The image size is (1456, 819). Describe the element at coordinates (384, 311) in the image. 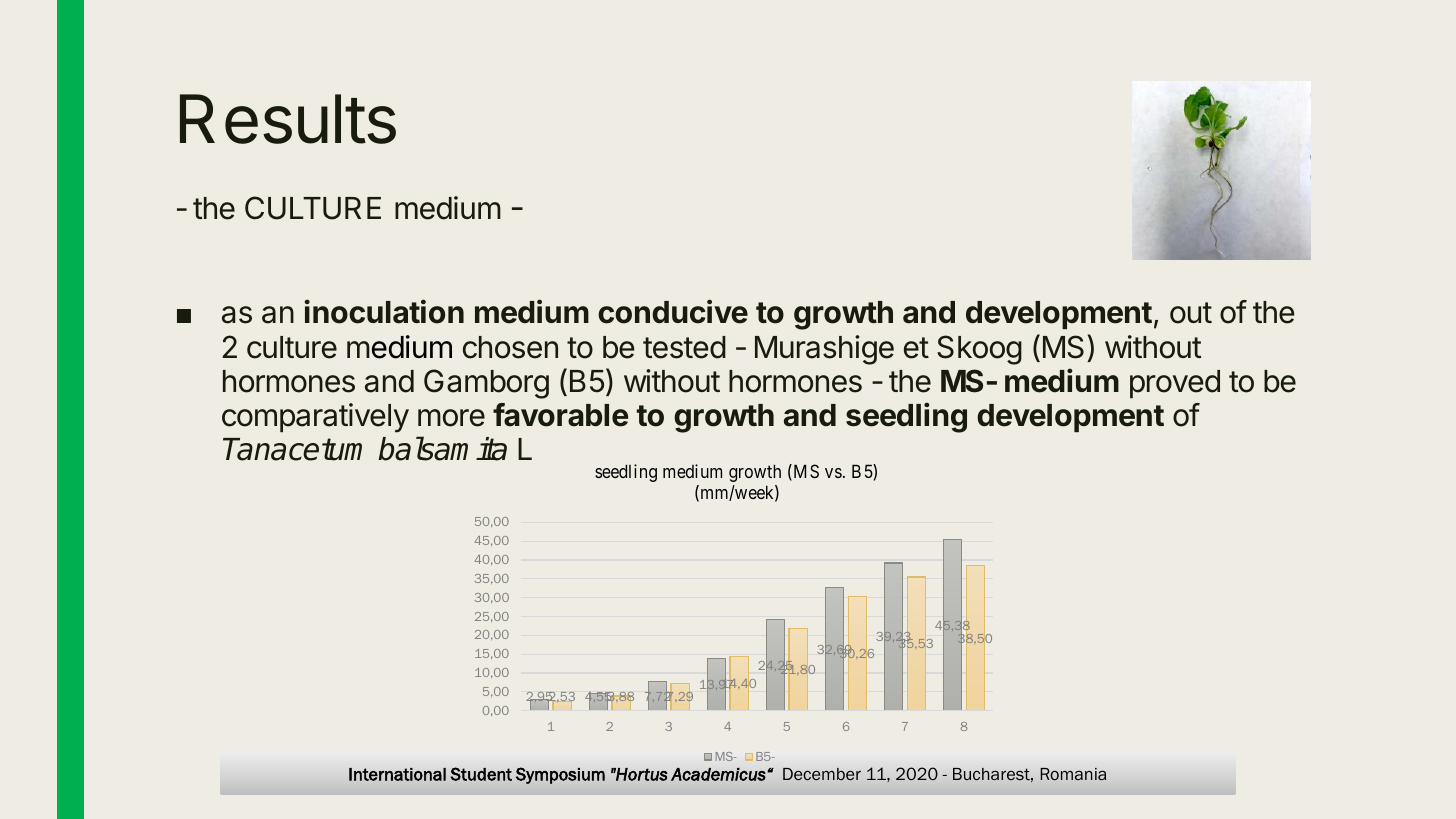

I see `inoculation` at that location.
